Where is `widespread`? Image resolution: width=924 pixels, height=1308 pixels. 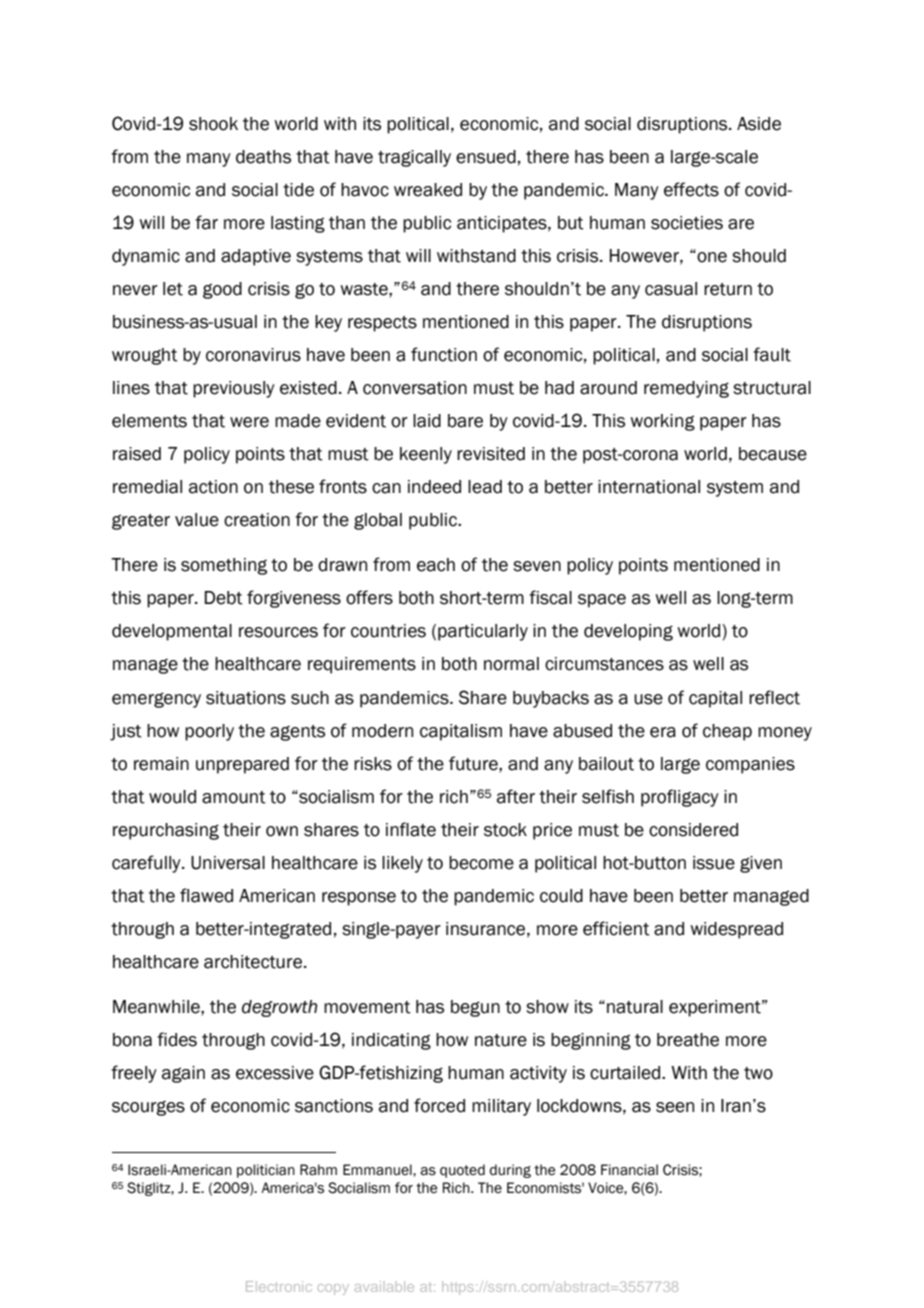 widespread is located at coordinates (736, 930).
